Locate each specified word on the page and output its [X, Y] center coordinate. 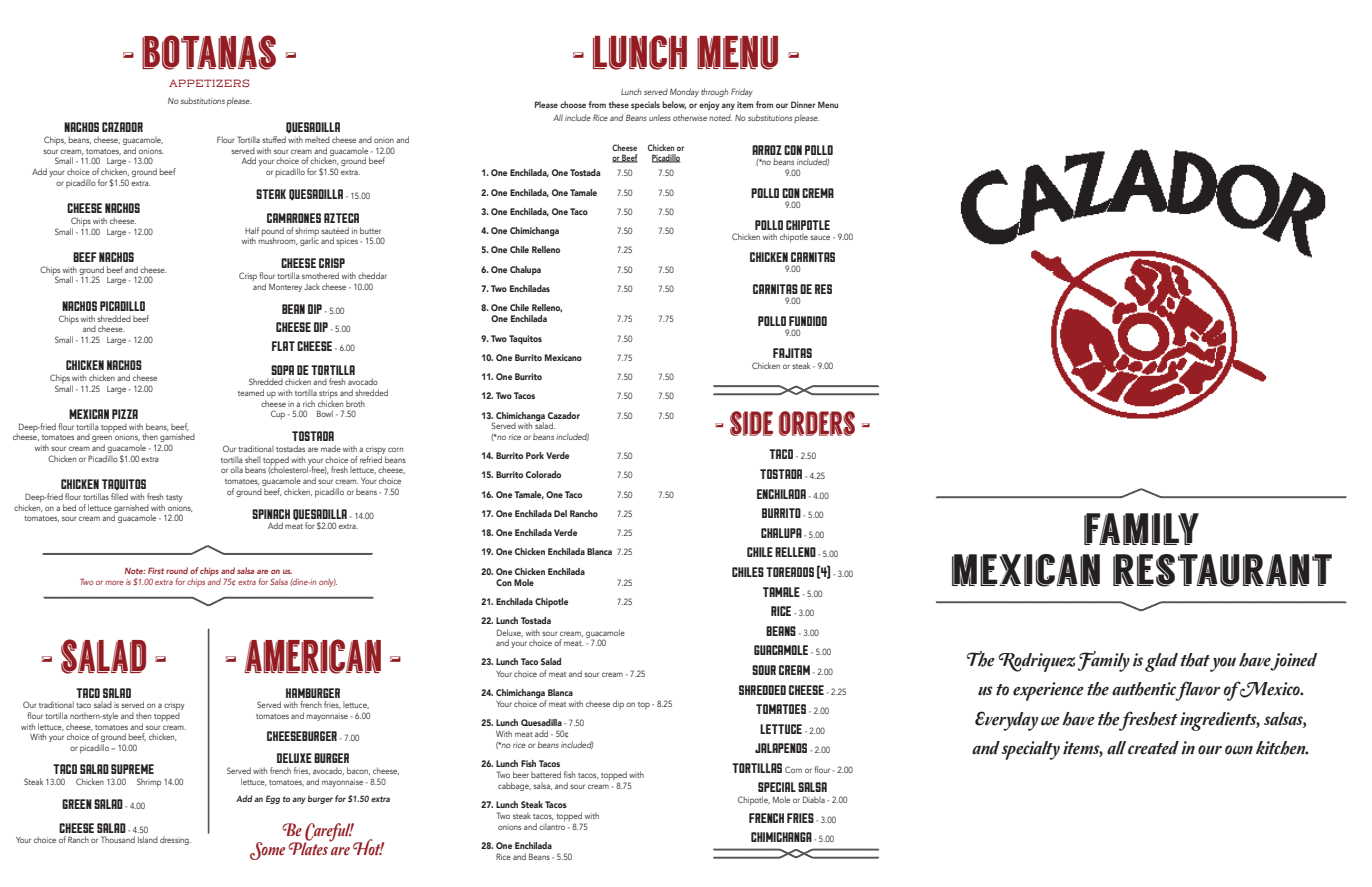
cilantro [552, 825]
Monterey [285, 288]
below [674, 105]
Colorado [543, 474]
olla [236, 470]
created [1153, 748]
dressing [175, 841]
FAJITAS [792, 353]
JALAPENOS [781, 748]
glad [1161, 662]
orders [817, 423]
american [312, 656]
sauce [820, 237]
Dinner [803, 104]
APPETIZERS [209, 83]
